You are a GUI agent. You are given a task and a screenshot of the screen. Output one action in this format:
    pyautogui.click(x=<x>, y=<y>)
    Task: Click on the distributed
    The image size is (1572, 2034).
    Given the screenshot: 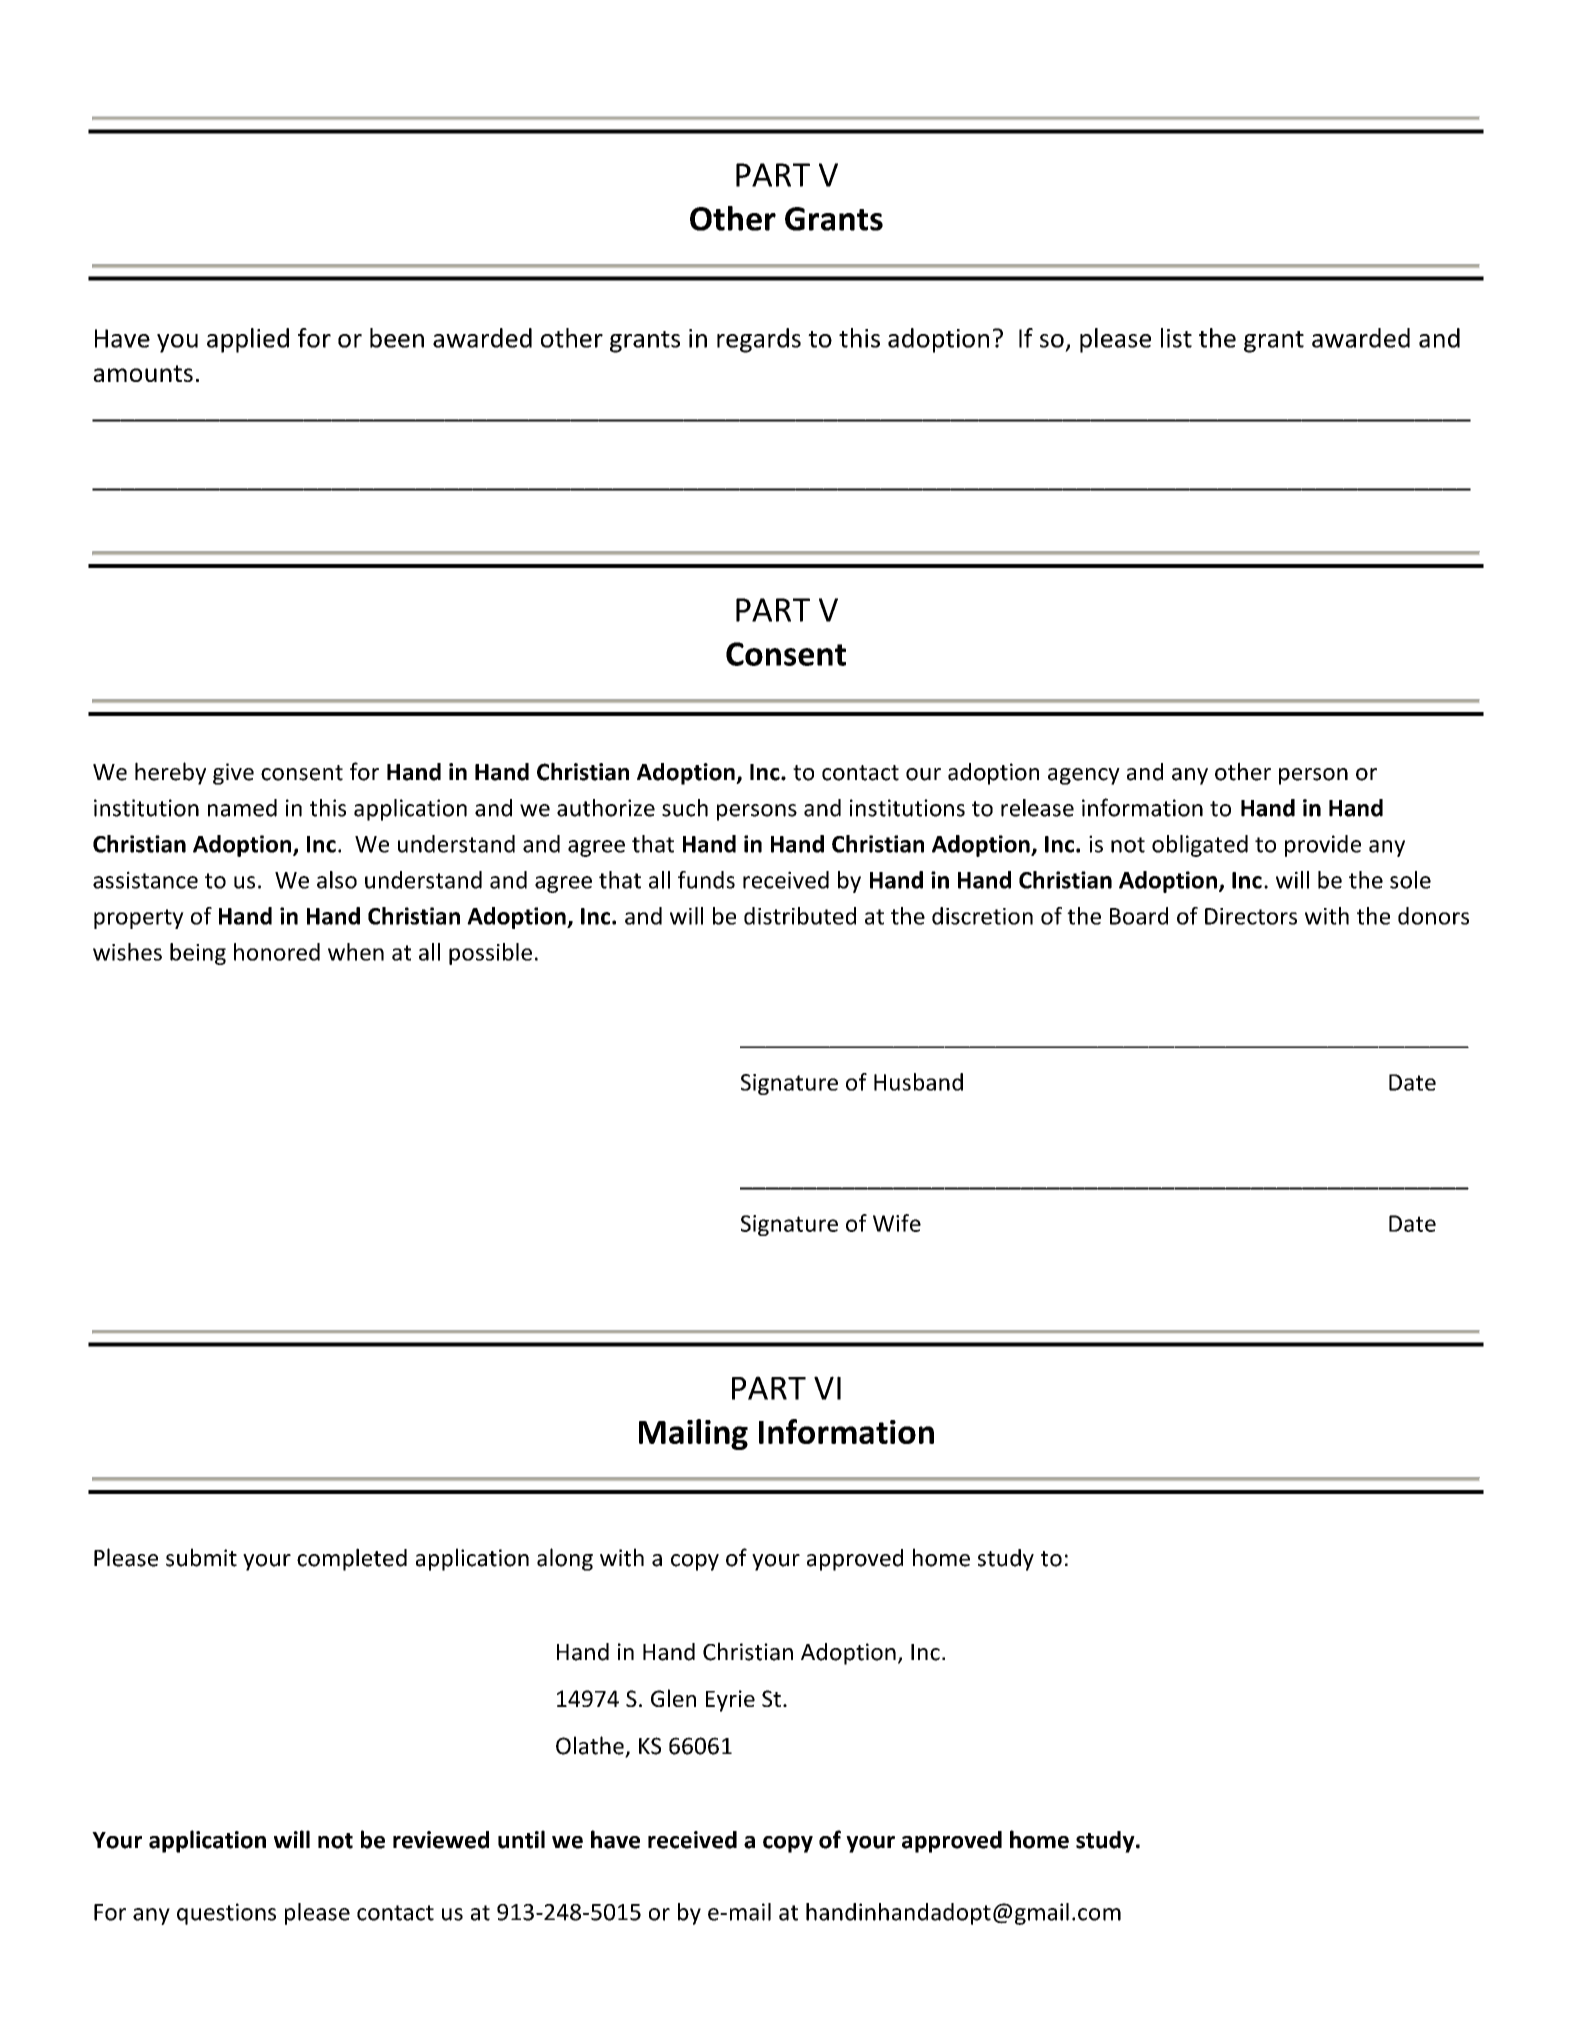 What is the action you would take?
    pyautogui.click(x=800, y=916)
